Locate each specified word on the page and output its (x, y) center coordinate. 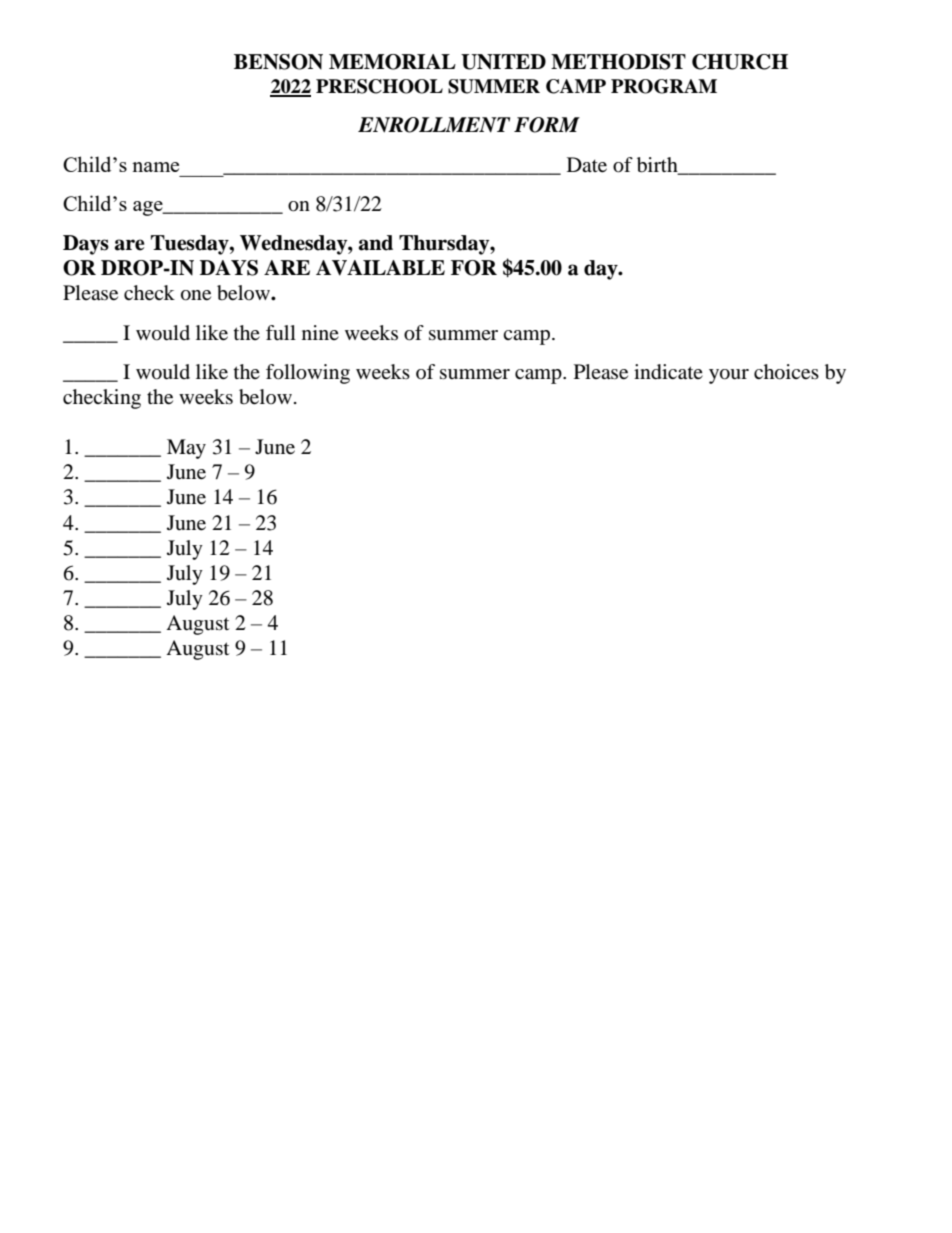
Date (587, 165)
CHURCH (740, 62)
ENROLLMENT (434, 125)
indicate (668, 372)
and (376, 243)
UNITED (503, 62)
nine (320, 332)
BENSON (278, 62)
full (281, 332)
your (729, 376)
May (186, 449)
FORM (547, 125)
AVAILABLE (380, 268)
